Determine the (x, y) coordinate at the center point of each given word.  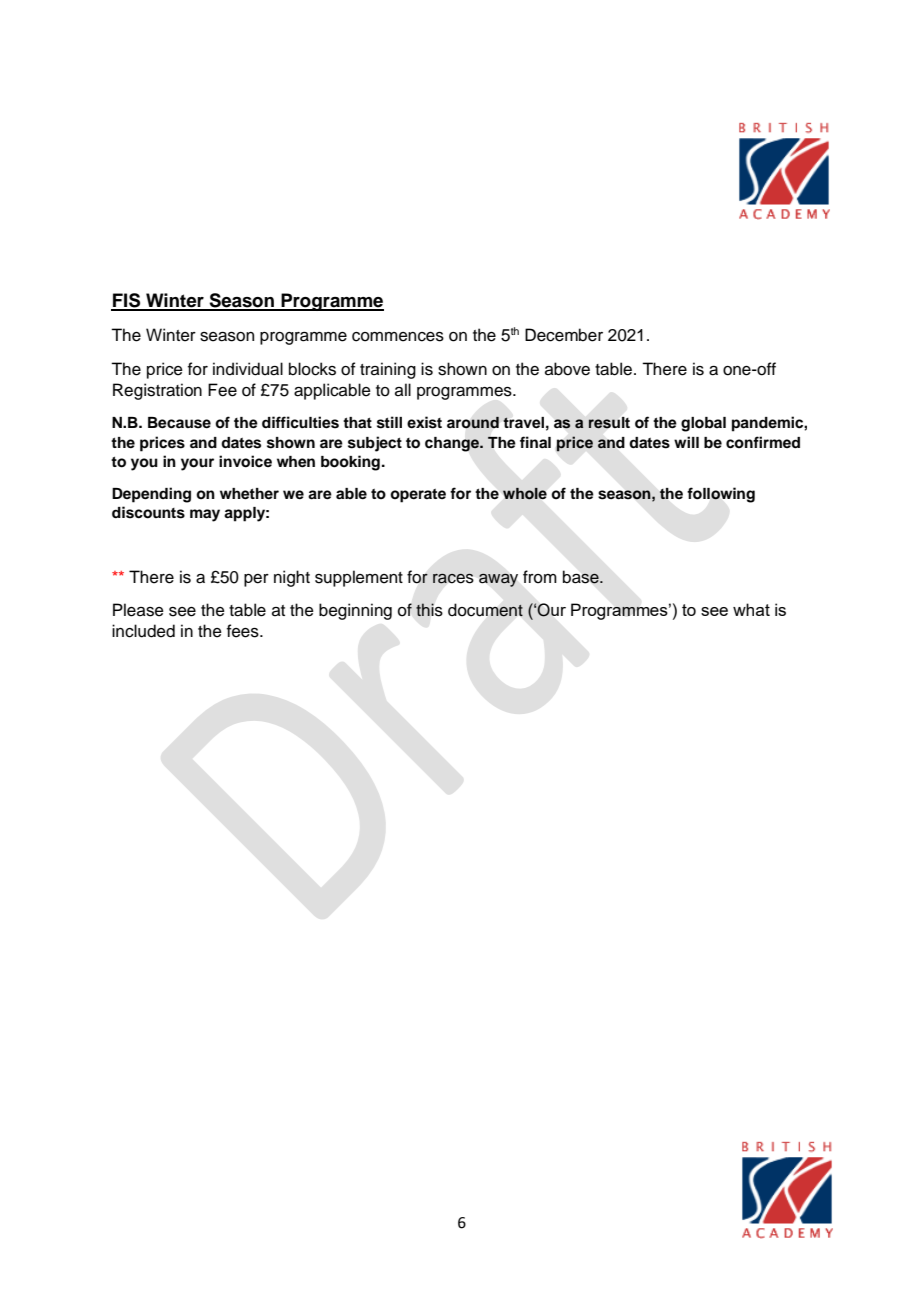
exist (424, 422)
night (292, 578)
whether (249, 494)
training (388, 370)
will (686, 442)
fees (244, 631)
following (721, 495)
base (582, 577)
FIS (127, 301)
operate (418, 496)
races (453, 579)
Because (179, 423)
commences (398, 337)
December (564, 335)
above (567, 369)
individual (248, 369)
